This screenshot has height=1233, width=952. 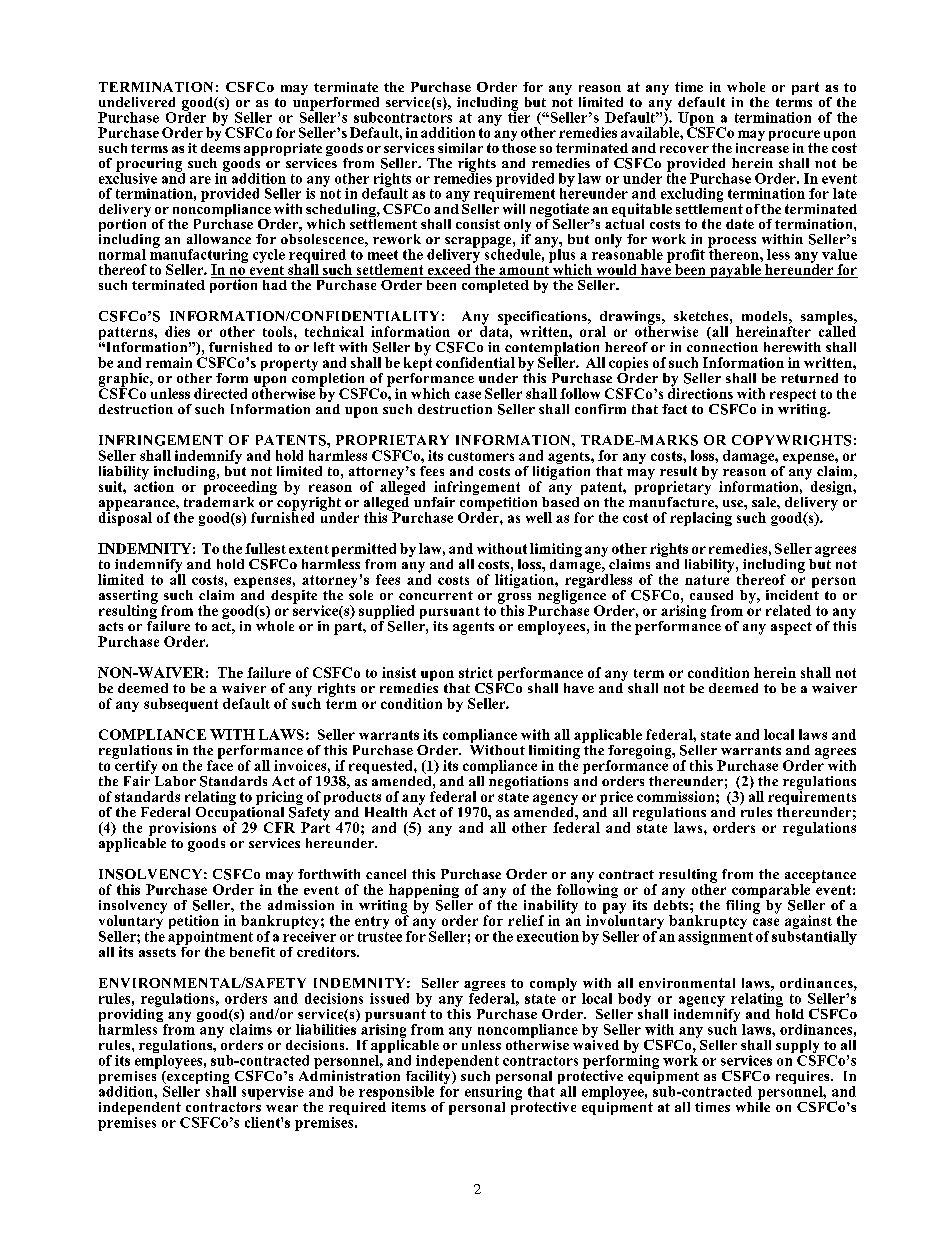 What do you see at coordinates (711, 595) in the screenshot?
I see `caused` at bounding box center [711, 595].
